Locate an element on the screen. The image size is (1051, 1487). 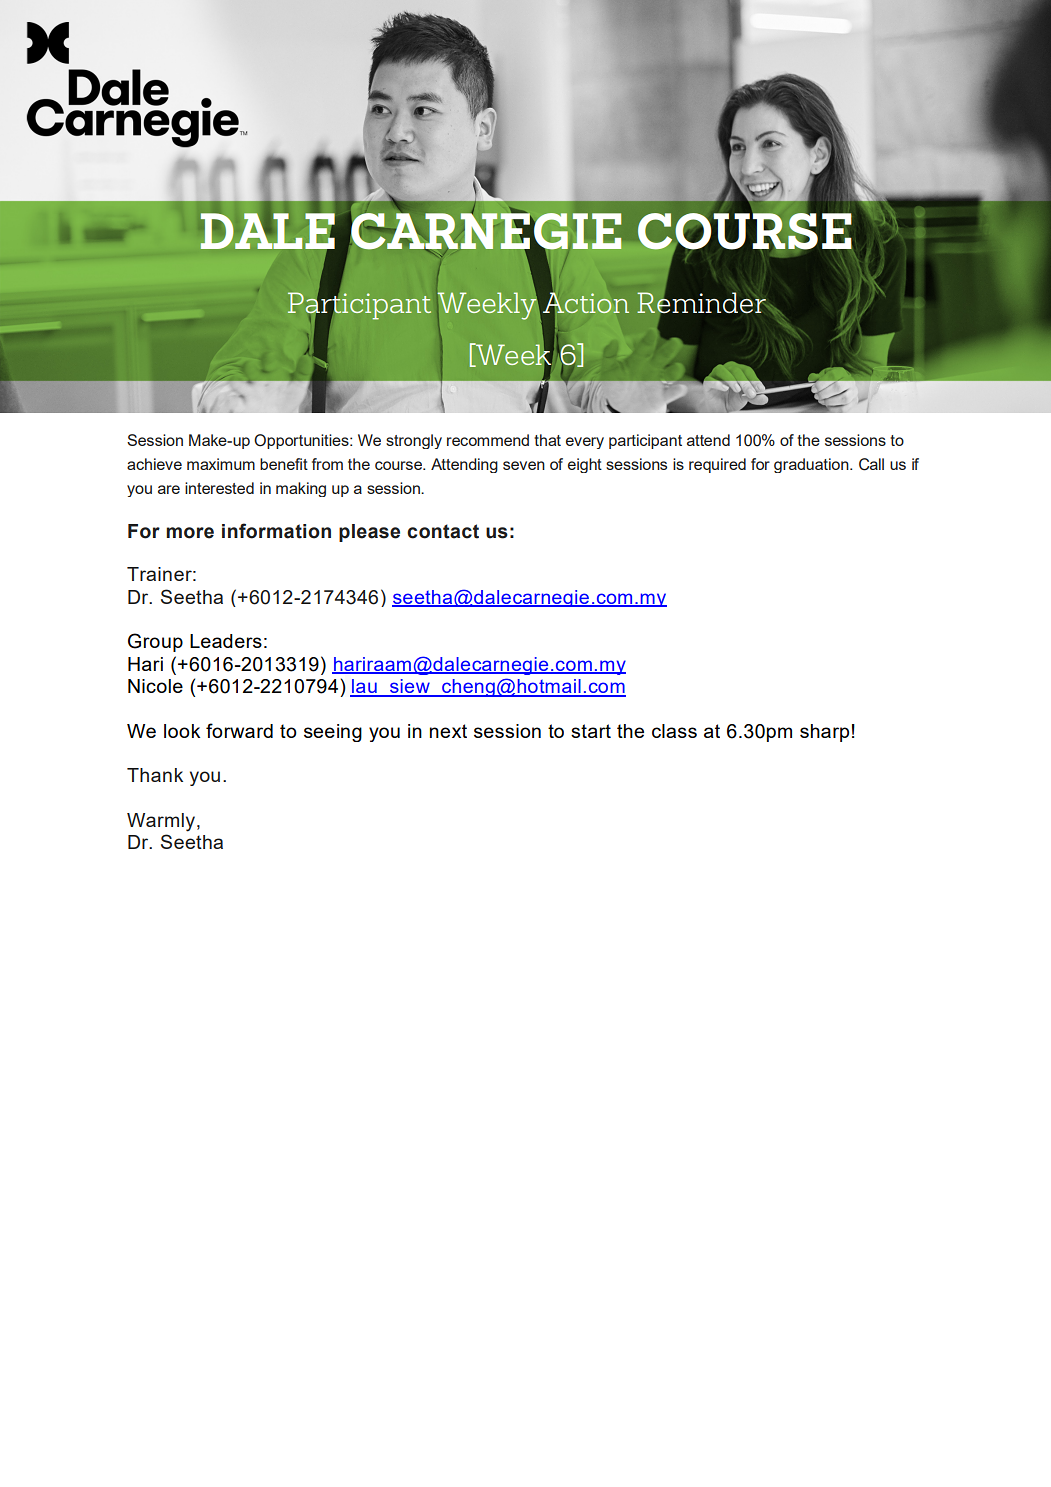
contact is located at coordinates (443, 531).
